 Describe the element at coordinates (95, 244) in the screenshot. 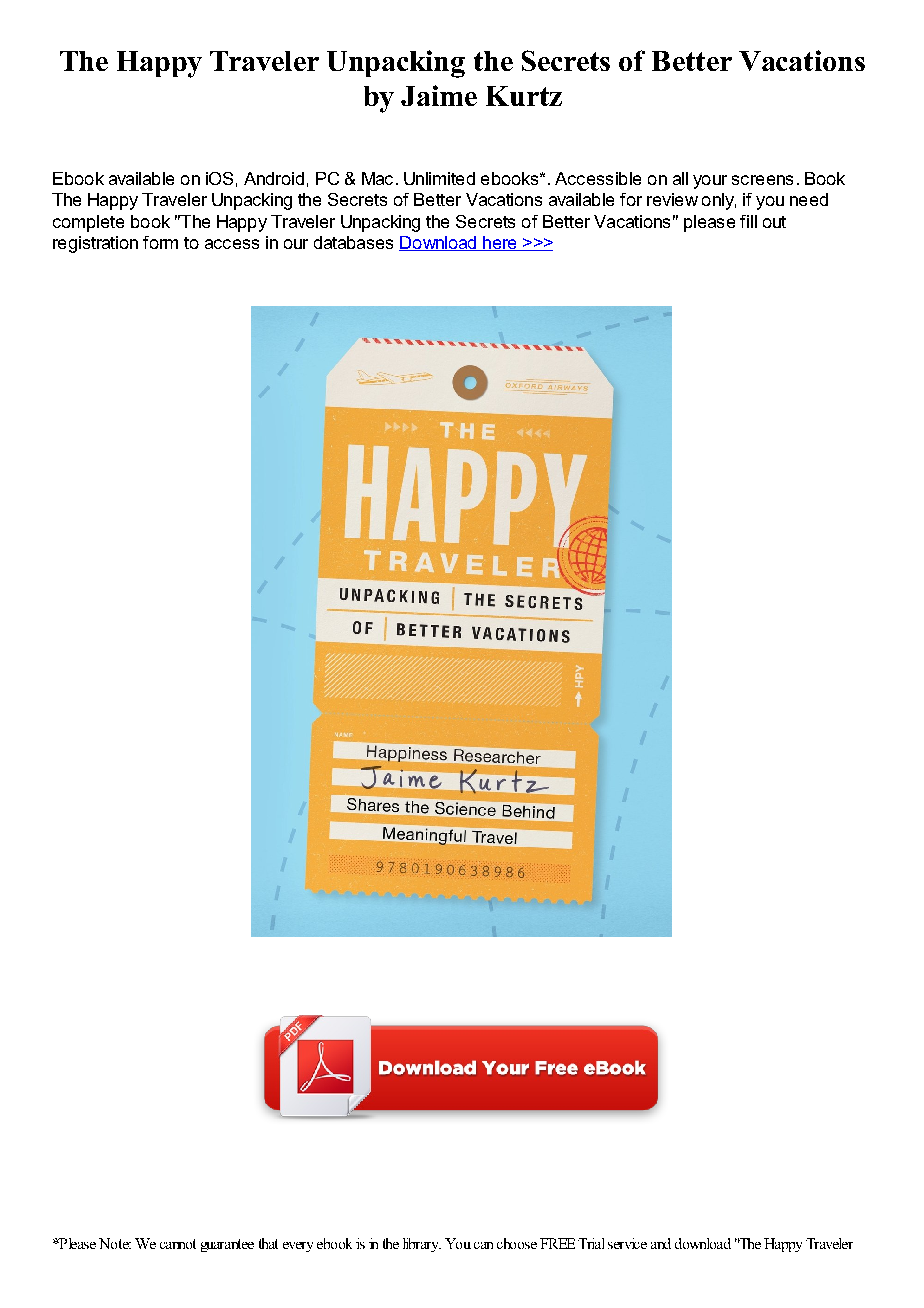

I see `registration` at that location.
